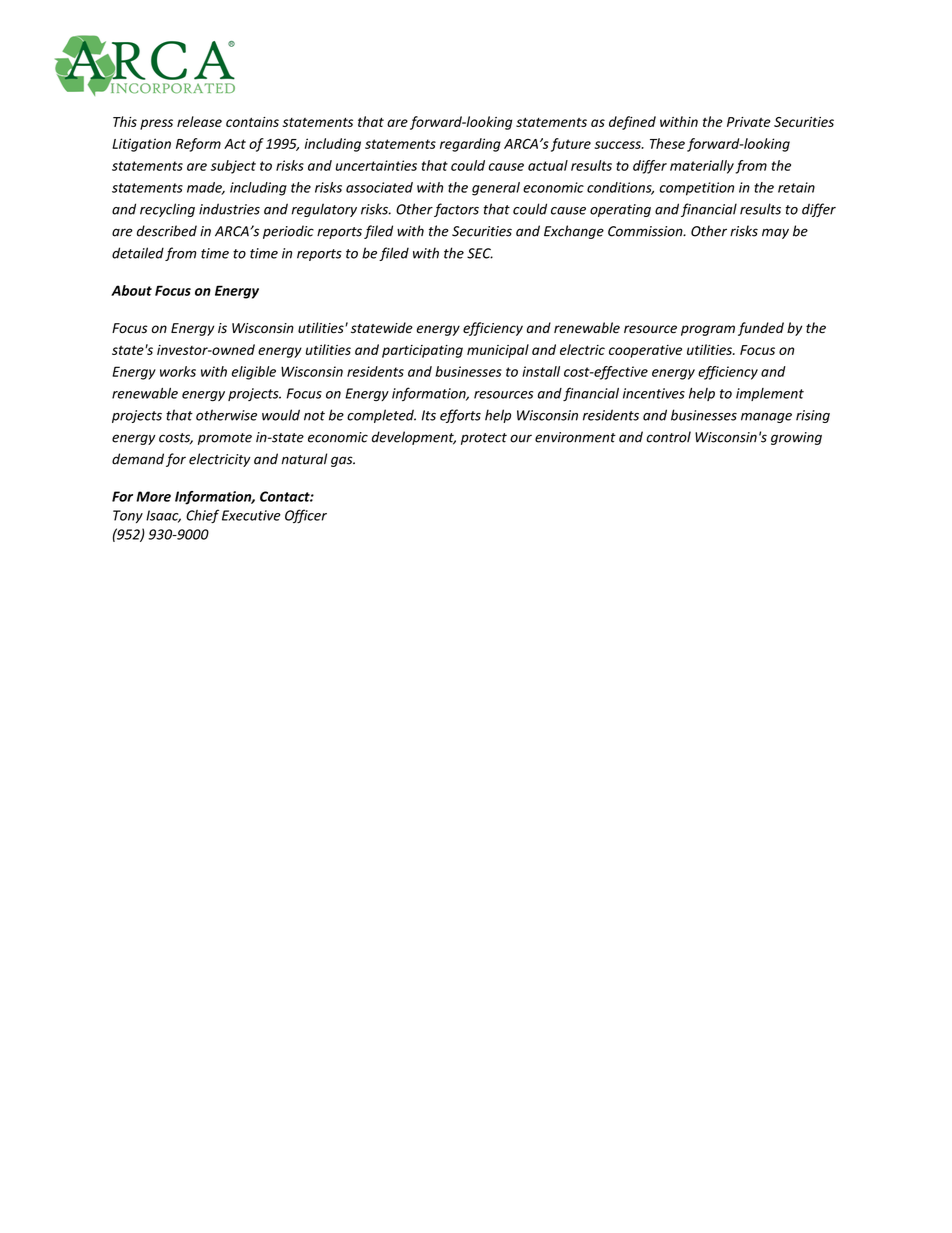 The image size is (952, 1233). What do you see at coordinates (796, 438) in the image?
I see `growing` at bounding box center [796, 438].
